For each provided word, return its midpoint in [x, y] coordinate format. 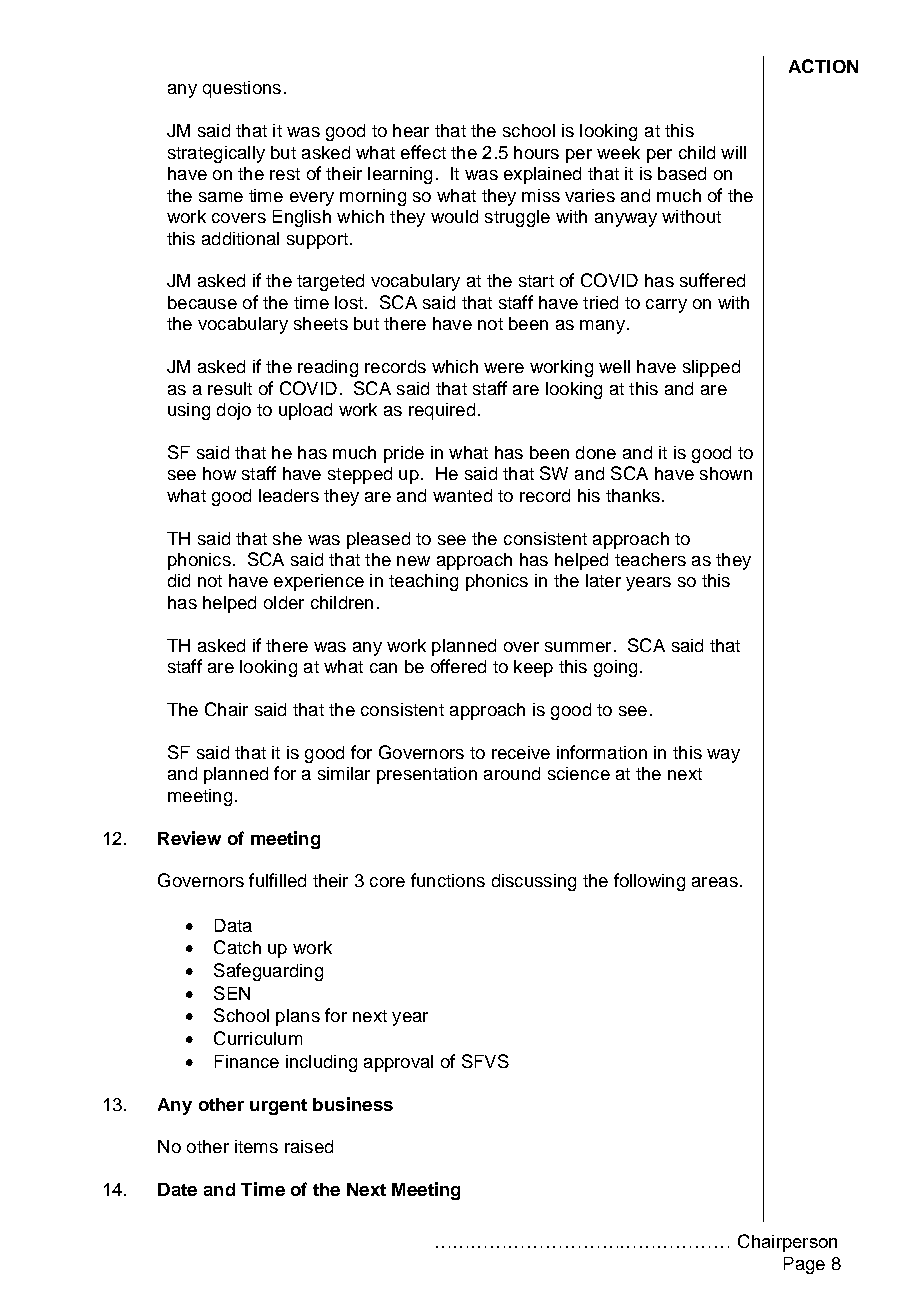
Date [177, 1189]
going [615, 668]
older [284, 602]
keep [533, 668]
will [733, 152]
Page [804, 1265]
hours [536, 152]
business [353, 1104]
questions [242, 89]
